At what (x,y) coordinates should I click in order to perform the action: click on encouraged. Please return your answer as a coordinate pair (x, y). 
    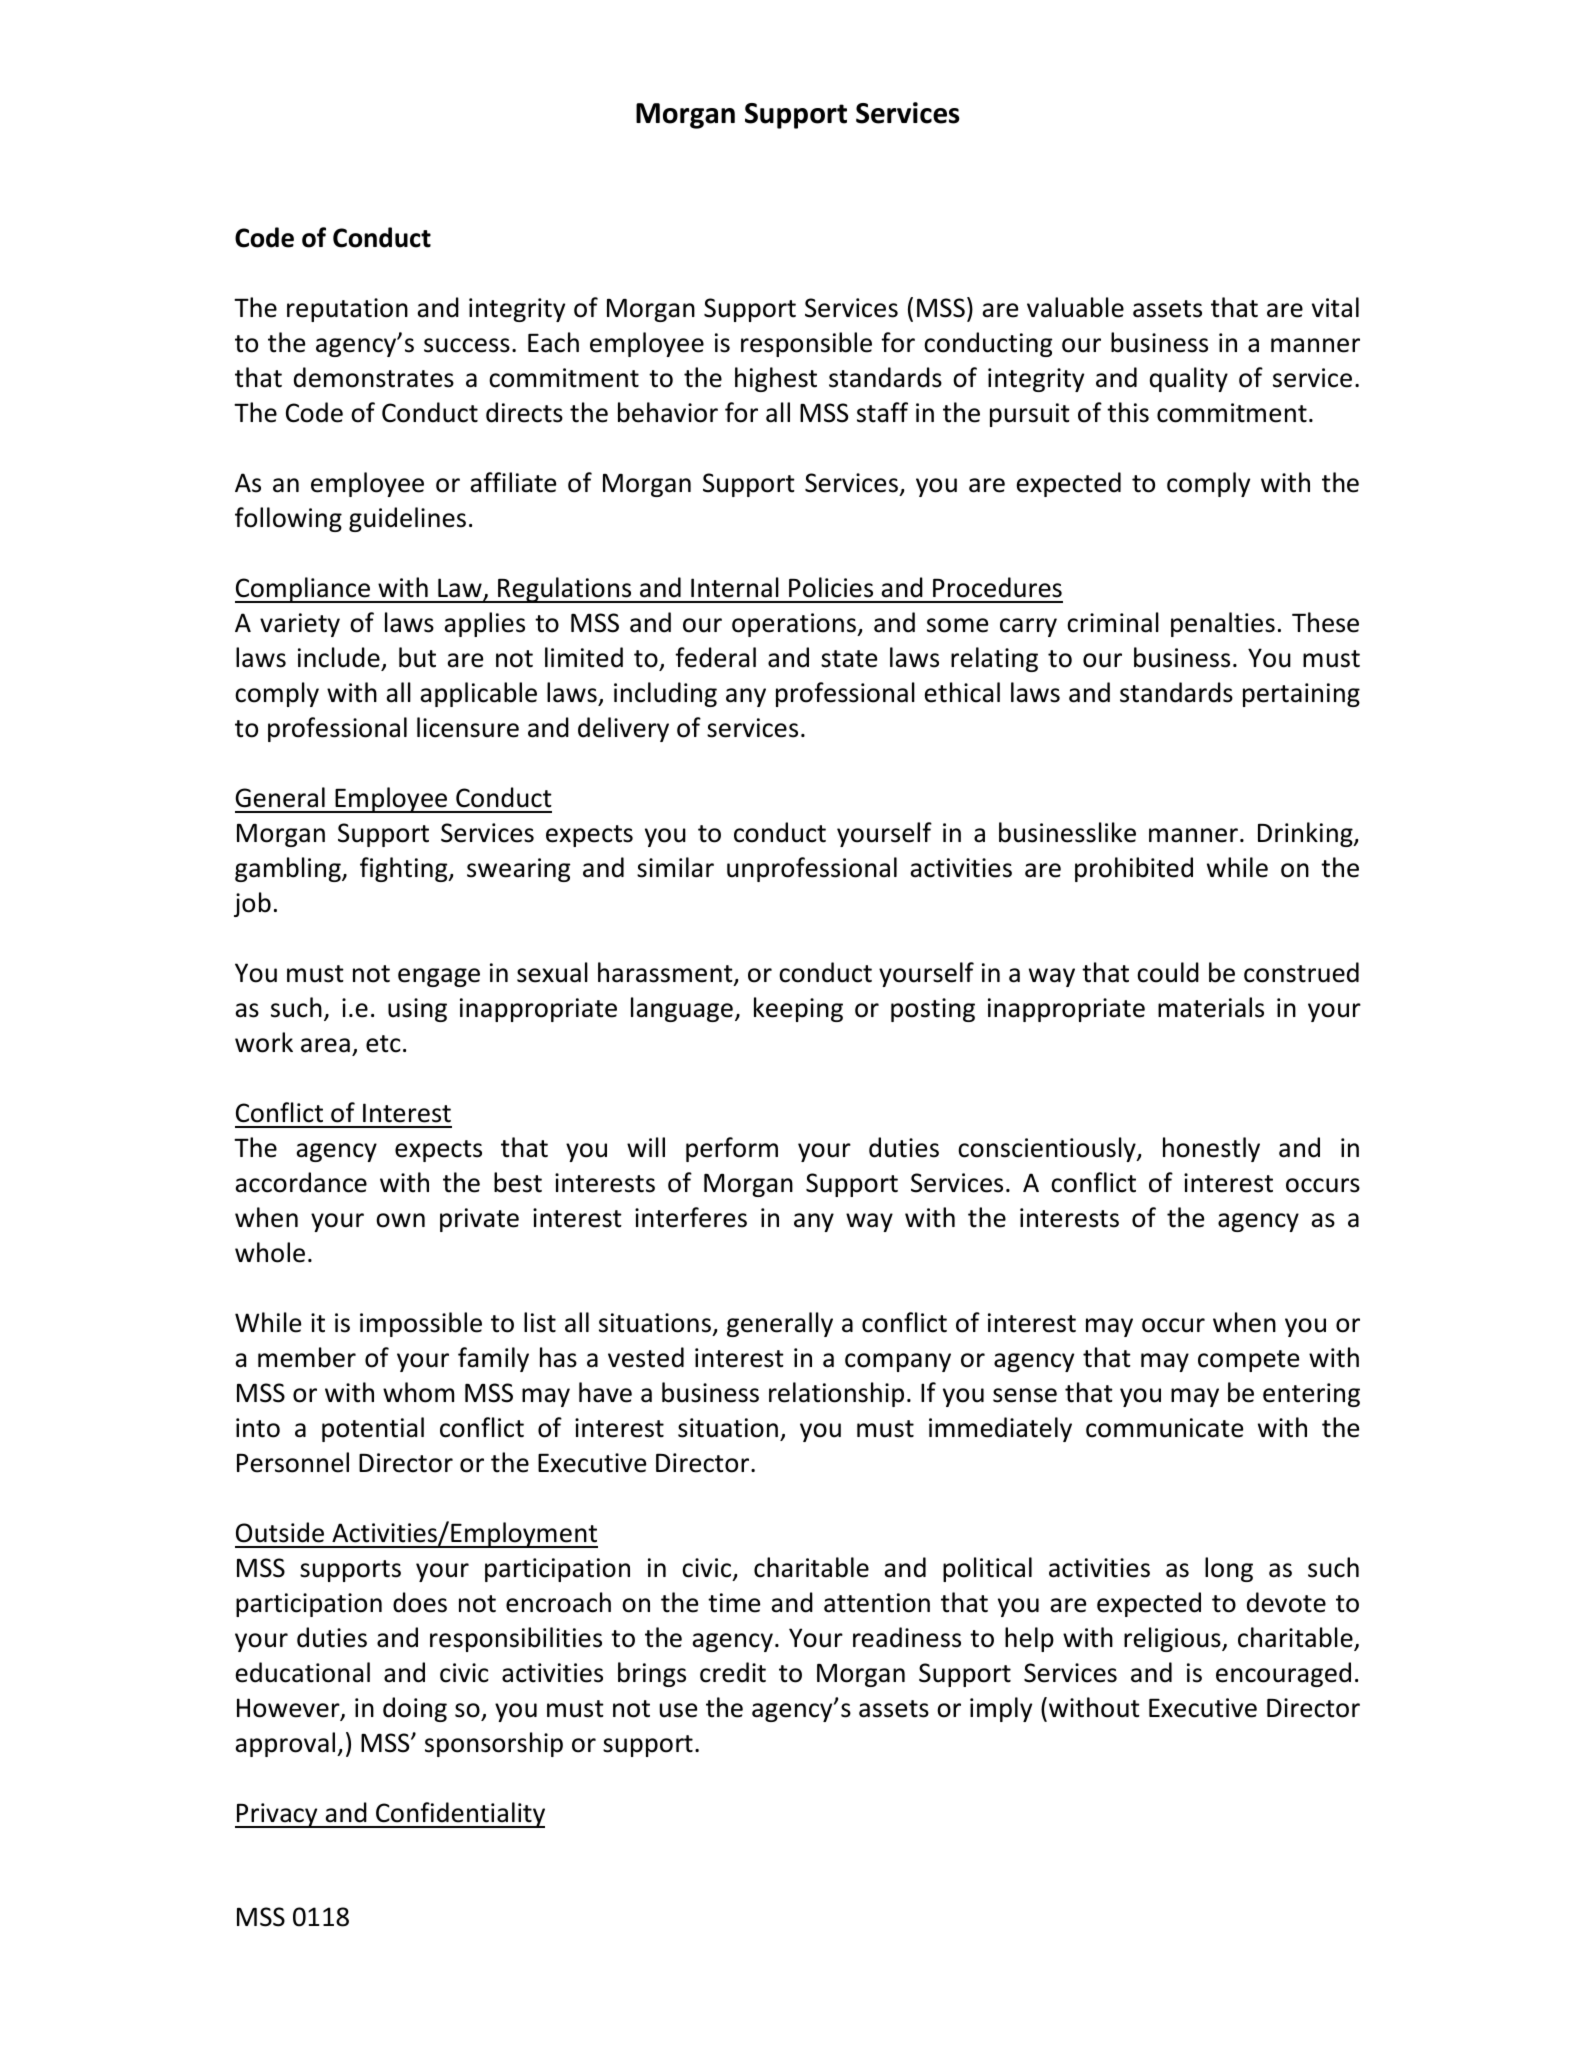
    Looking at the image, I should click on (1283, 1674).
